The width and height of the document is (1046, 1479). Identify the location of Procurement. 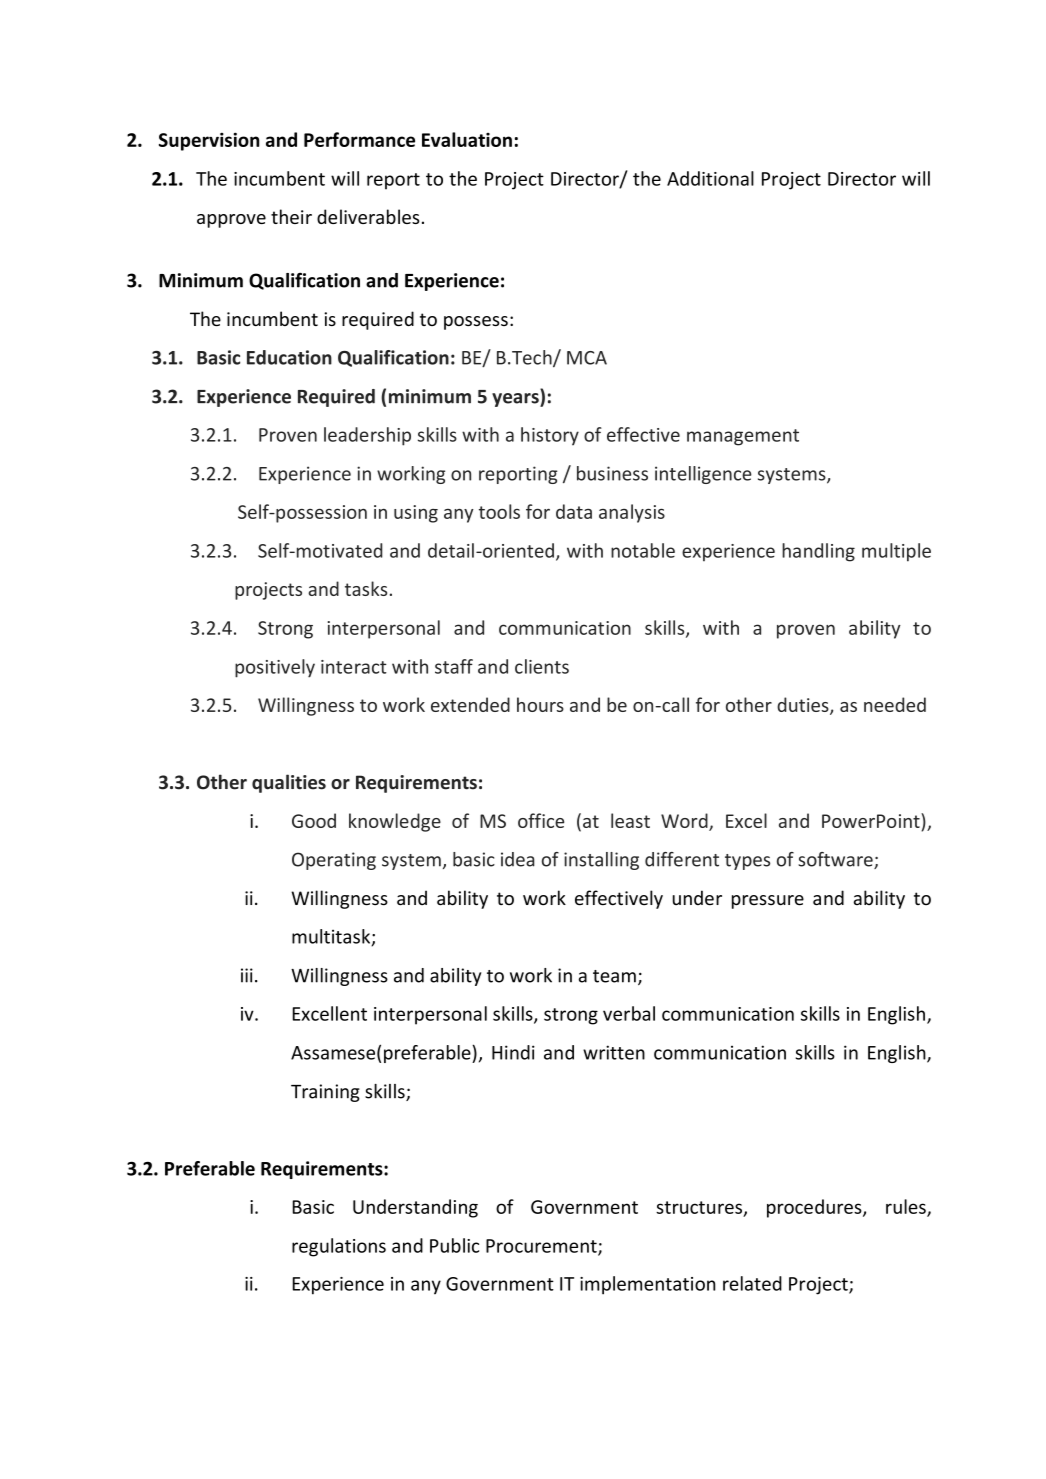
(542, 1247).
